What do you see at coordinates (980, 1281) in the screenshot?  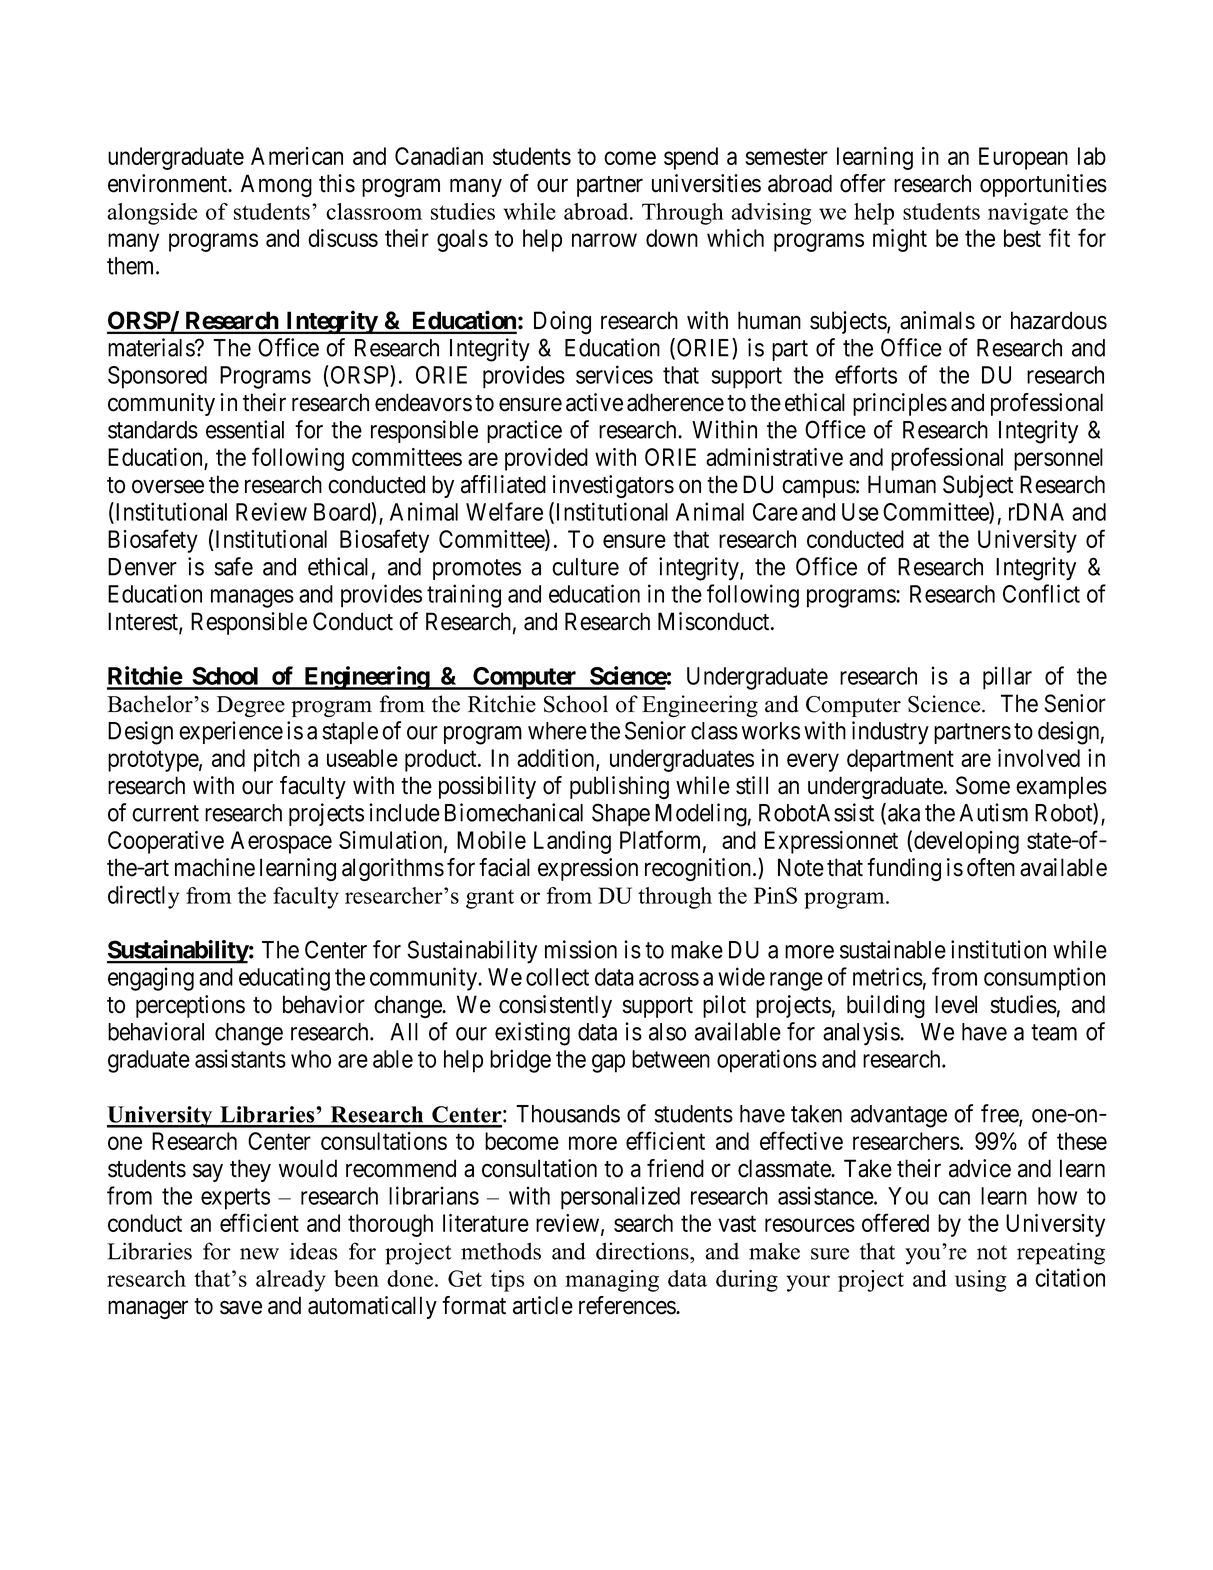 I see `using` at bounding box center [980, 1281].
